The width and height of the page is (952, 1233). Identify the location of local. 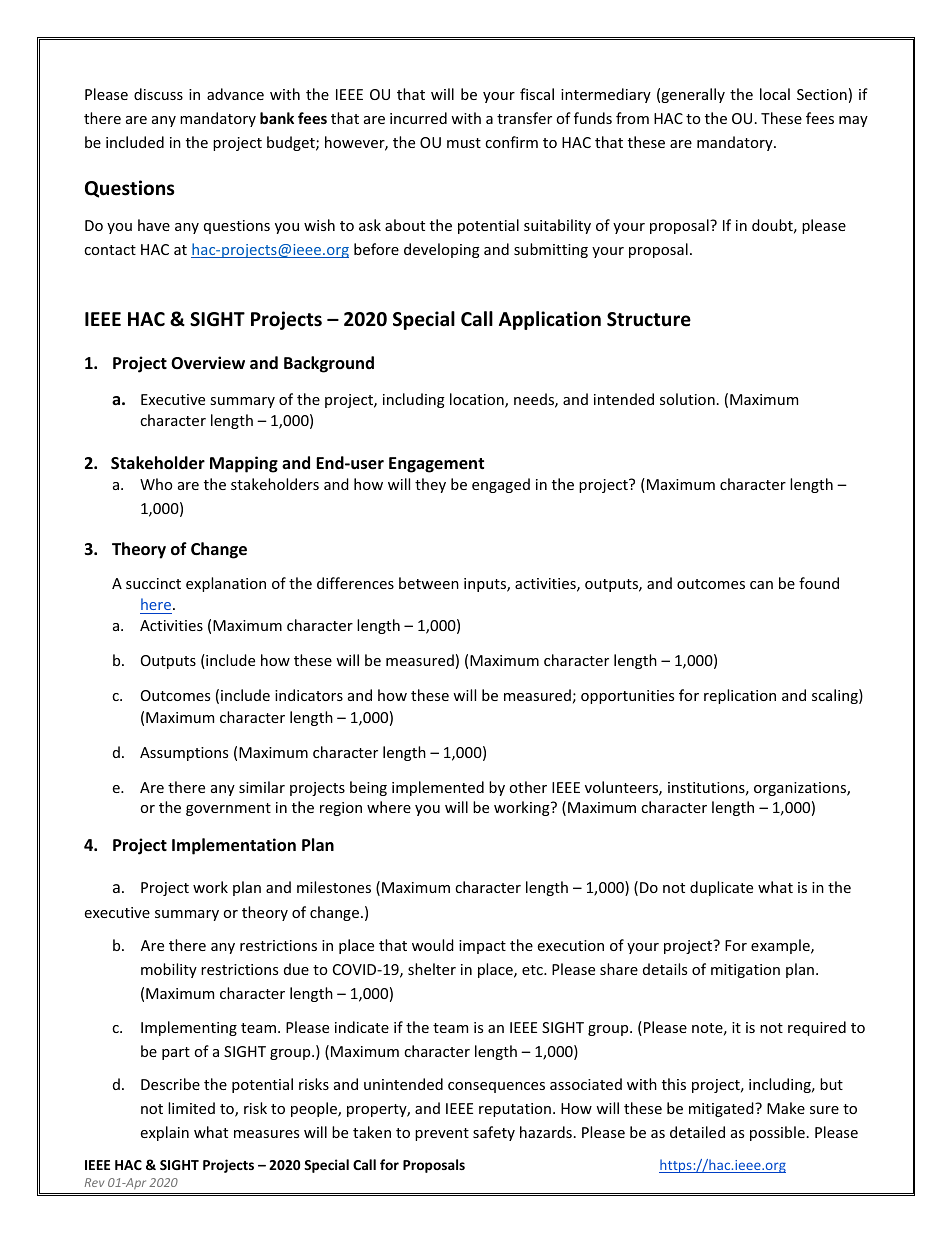
(775, 94).
